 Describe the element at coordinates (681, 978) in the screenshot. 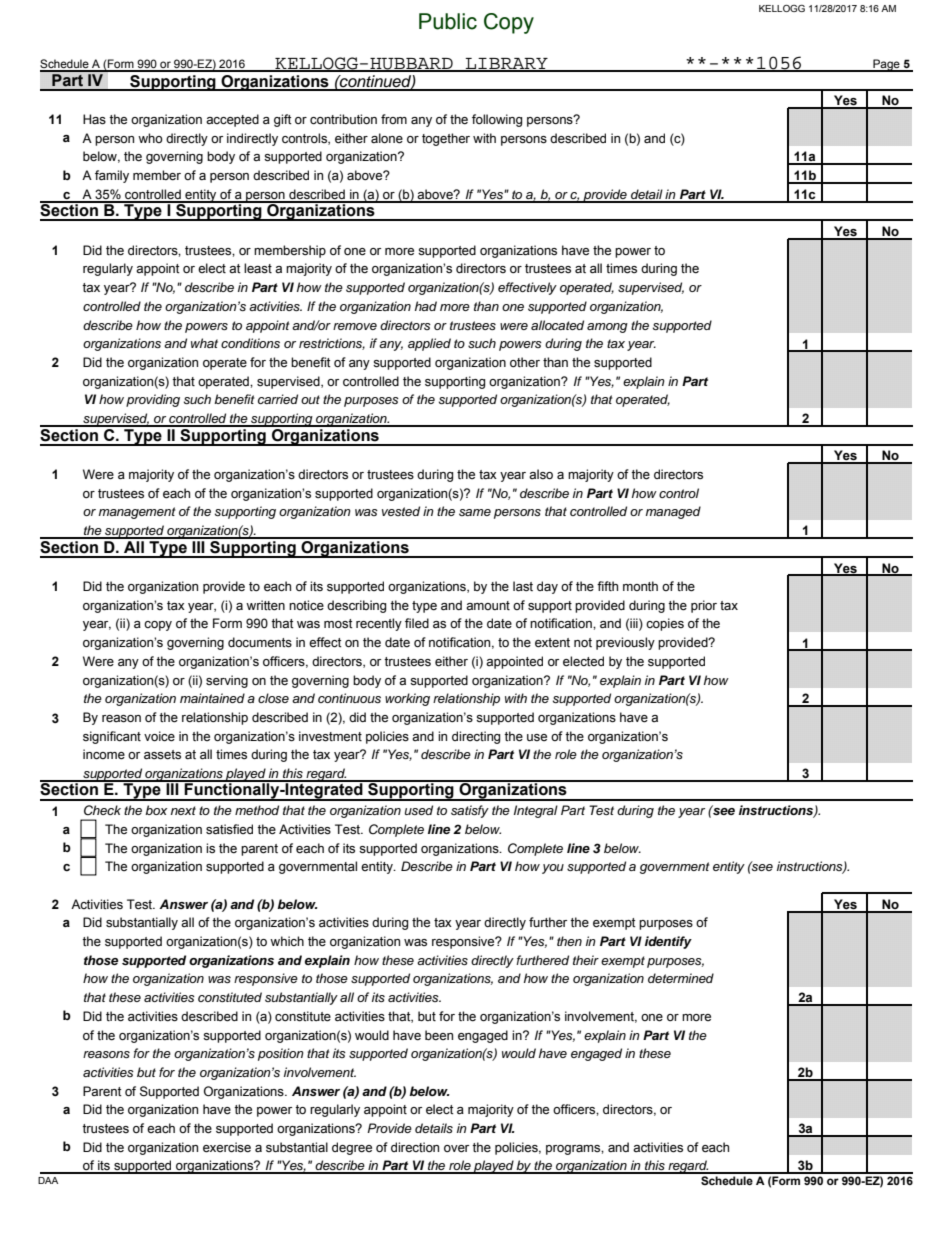

I see `determined` at that location.
